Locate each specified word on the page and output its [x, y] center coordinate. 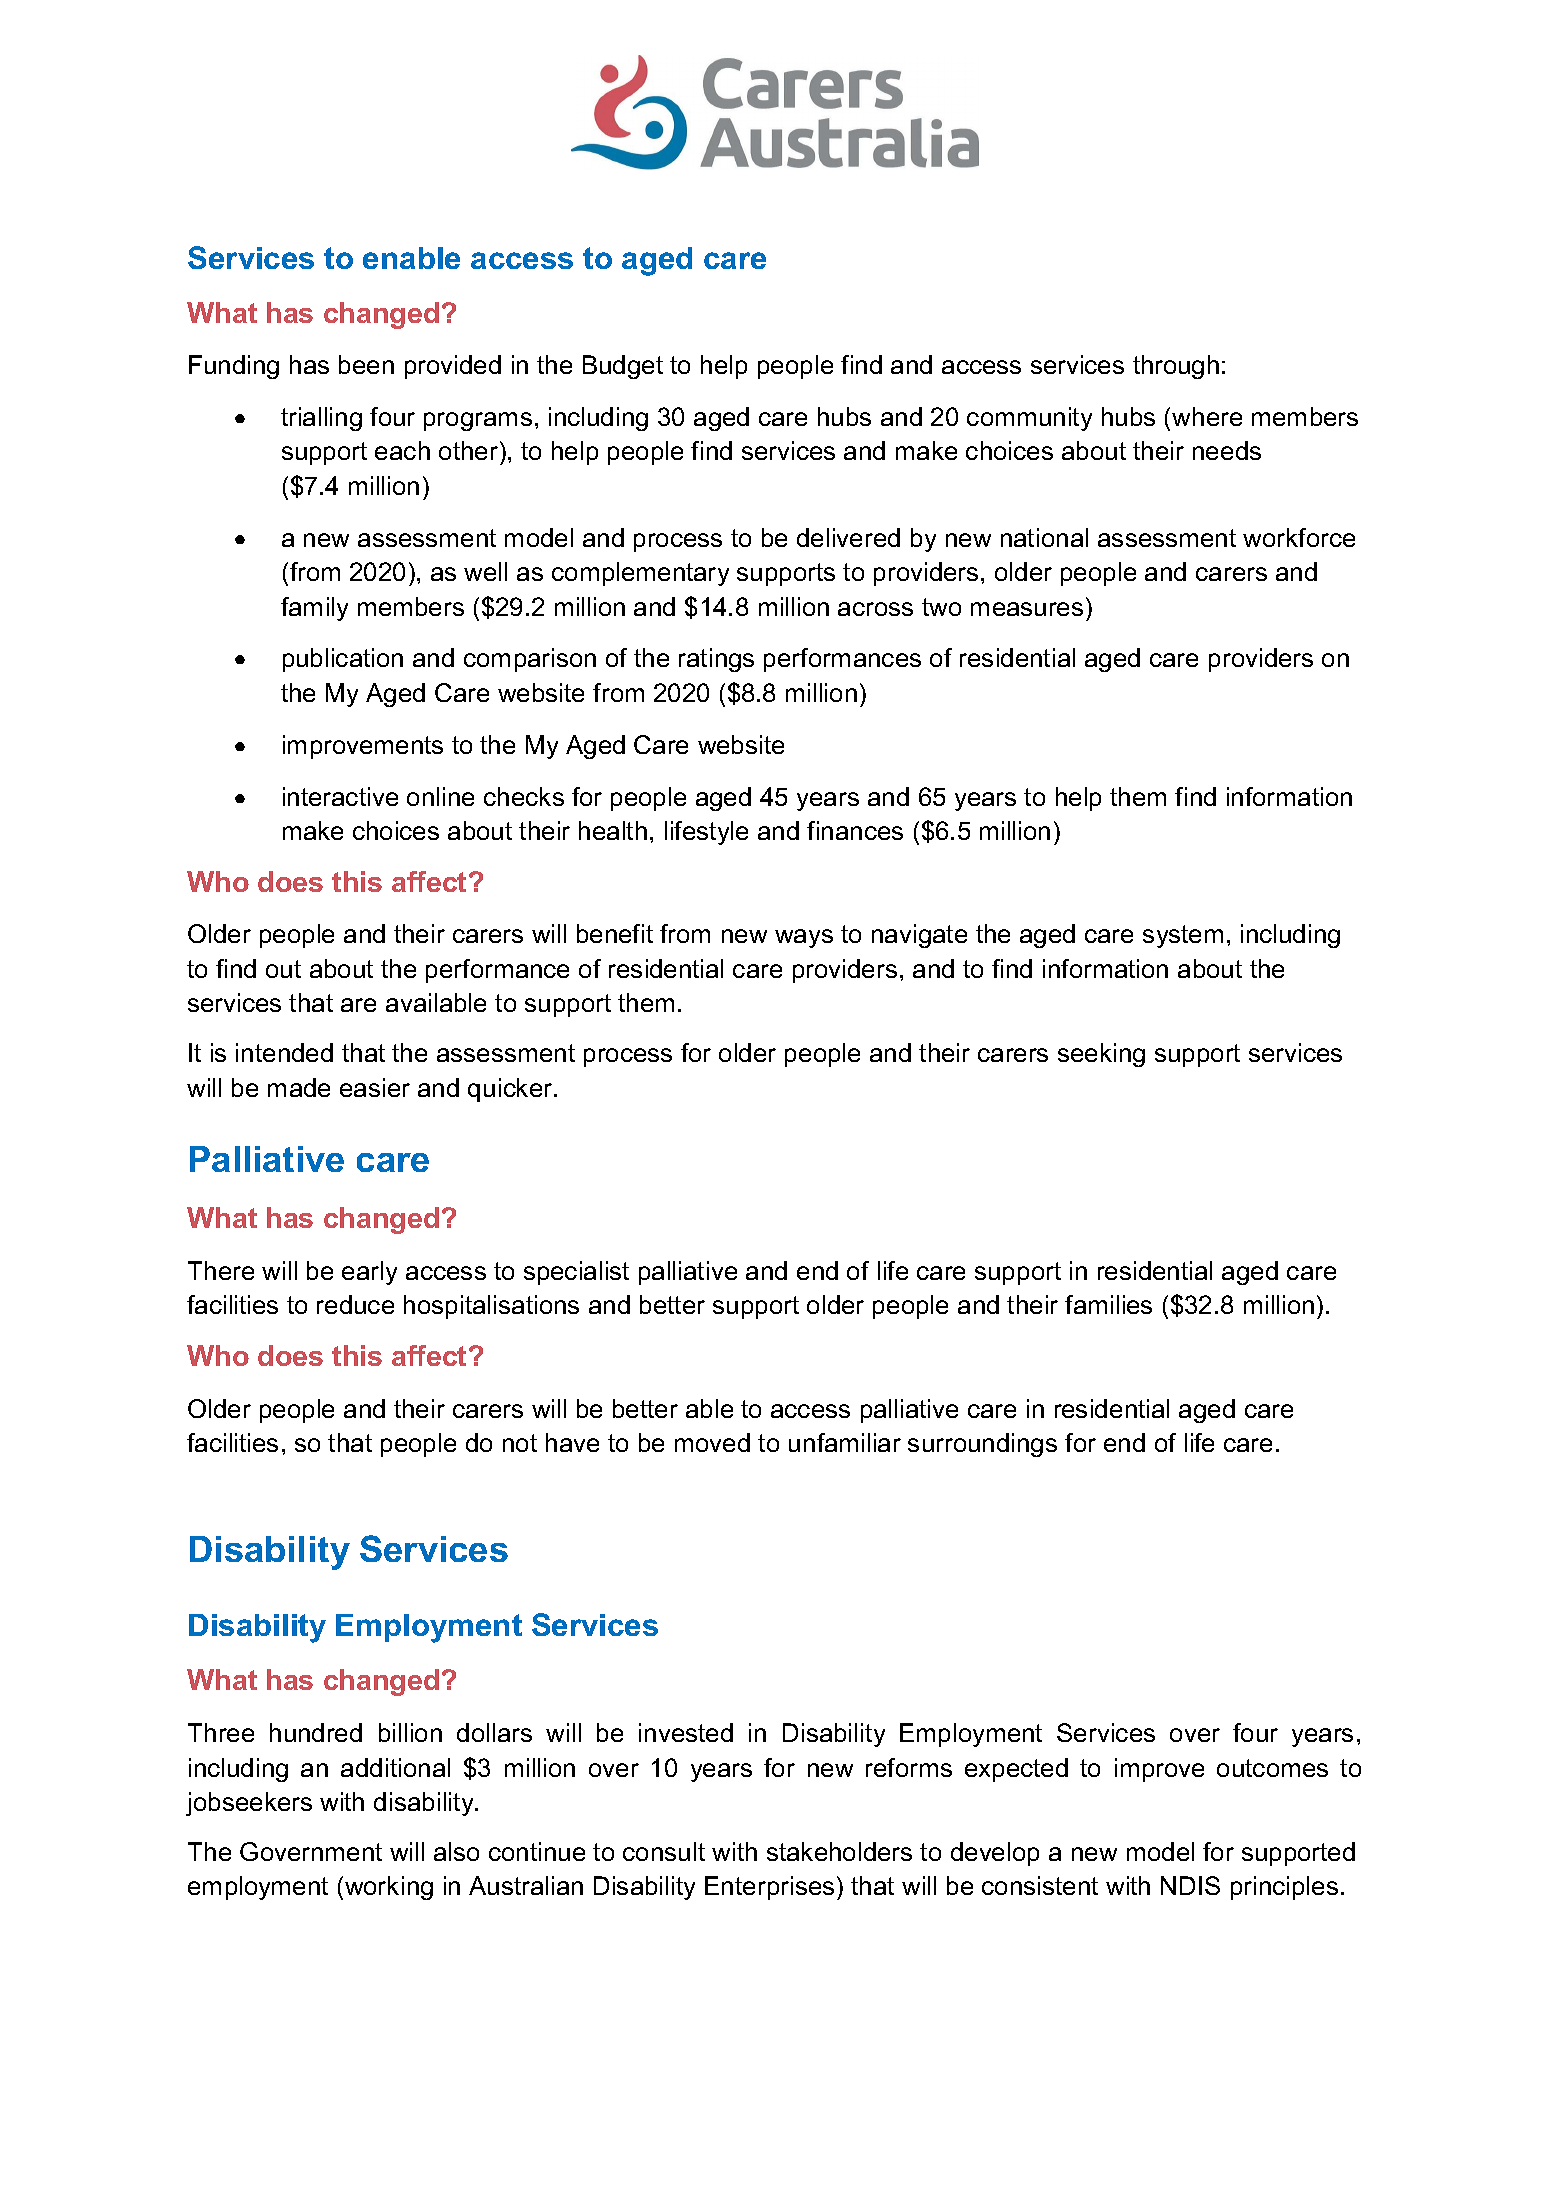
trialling [321, 419]
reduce [355, 1304]
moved [712, 1442]
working [389, 1888]
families [1108, 1304]
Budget [623, 367]
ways [804, 938]
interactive [340, 796]
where [1207, 416]
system [1183, 936]
